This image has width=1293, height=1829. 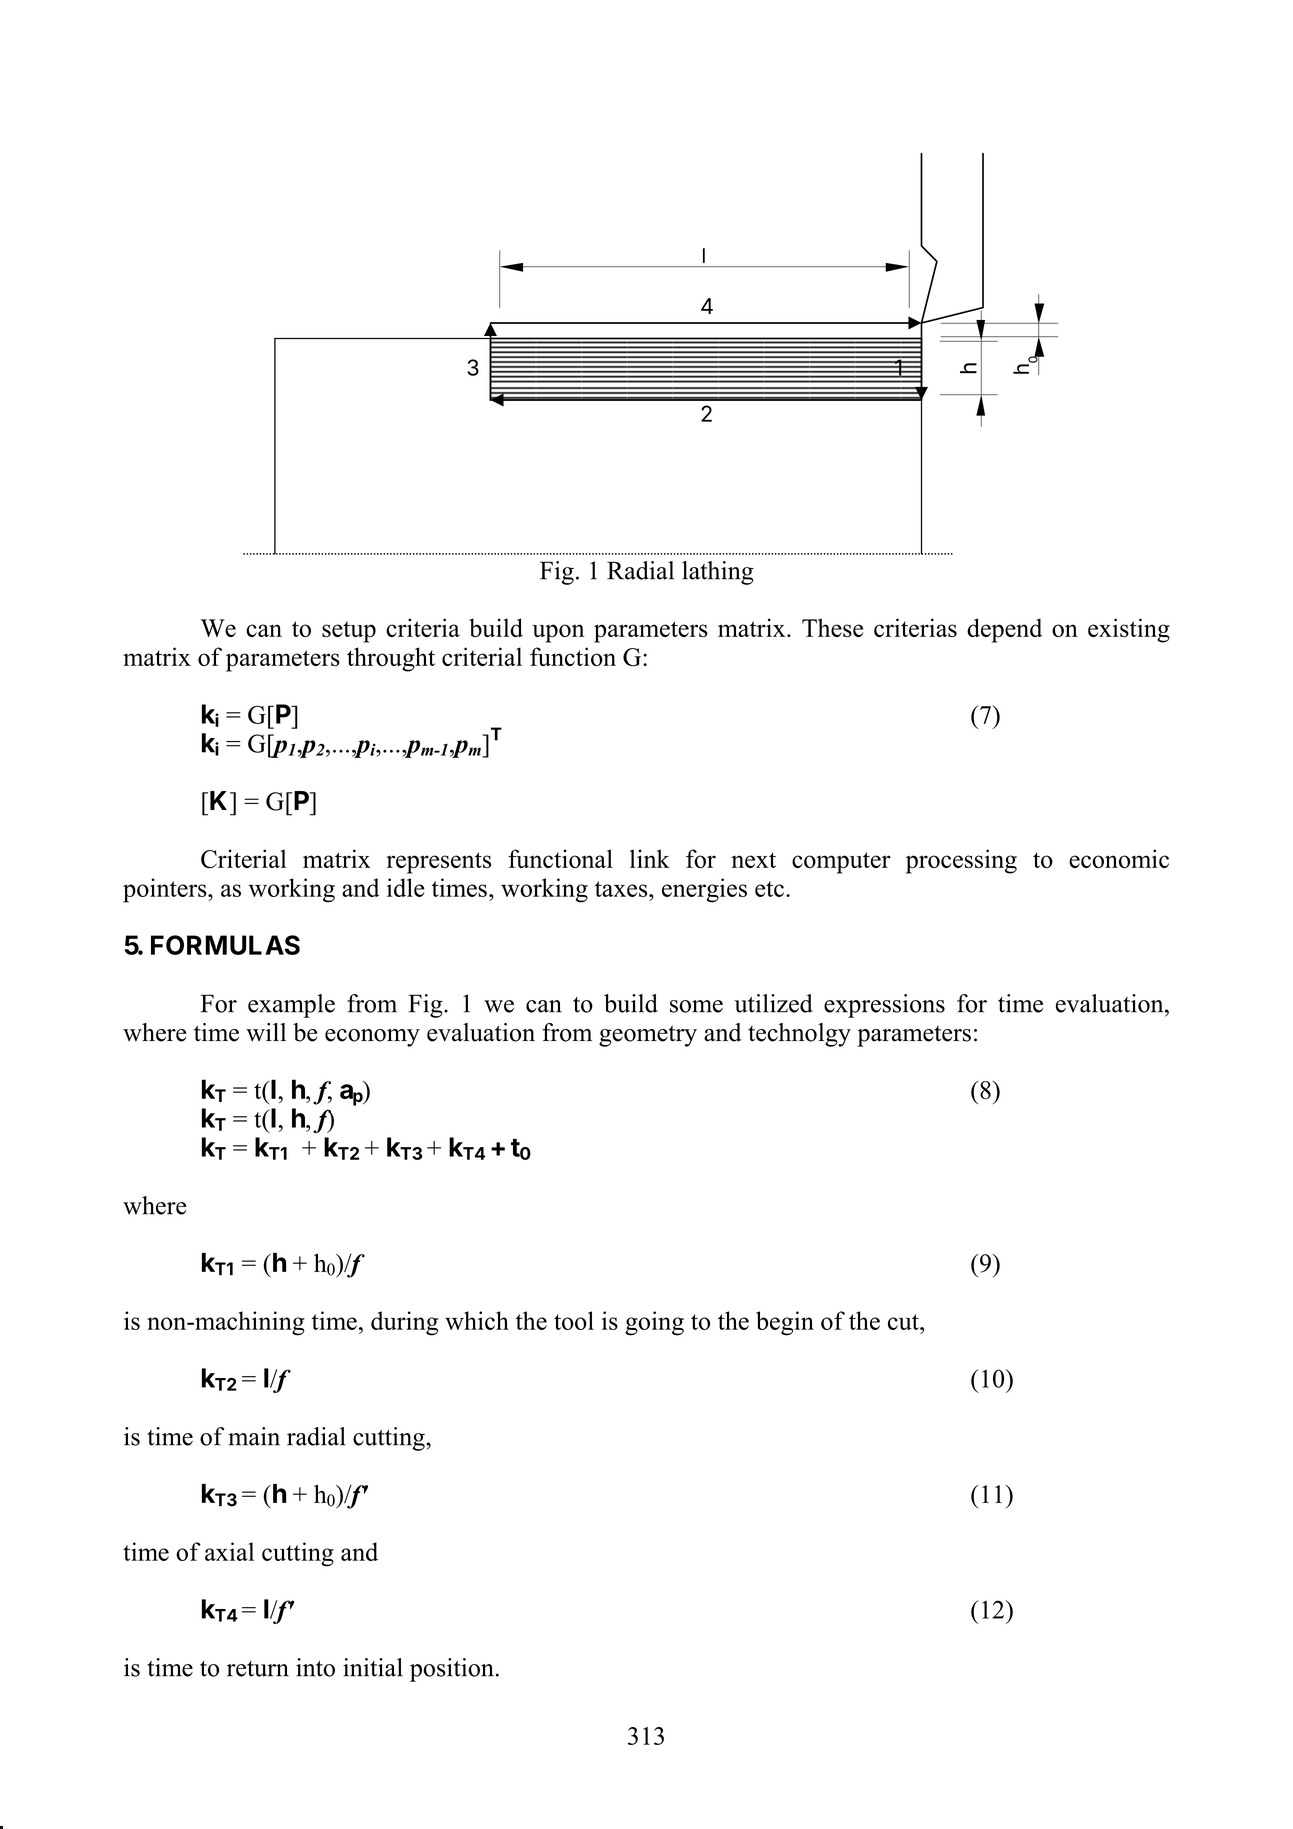 I want to click on geometry, so click(x=648, y=1036).
